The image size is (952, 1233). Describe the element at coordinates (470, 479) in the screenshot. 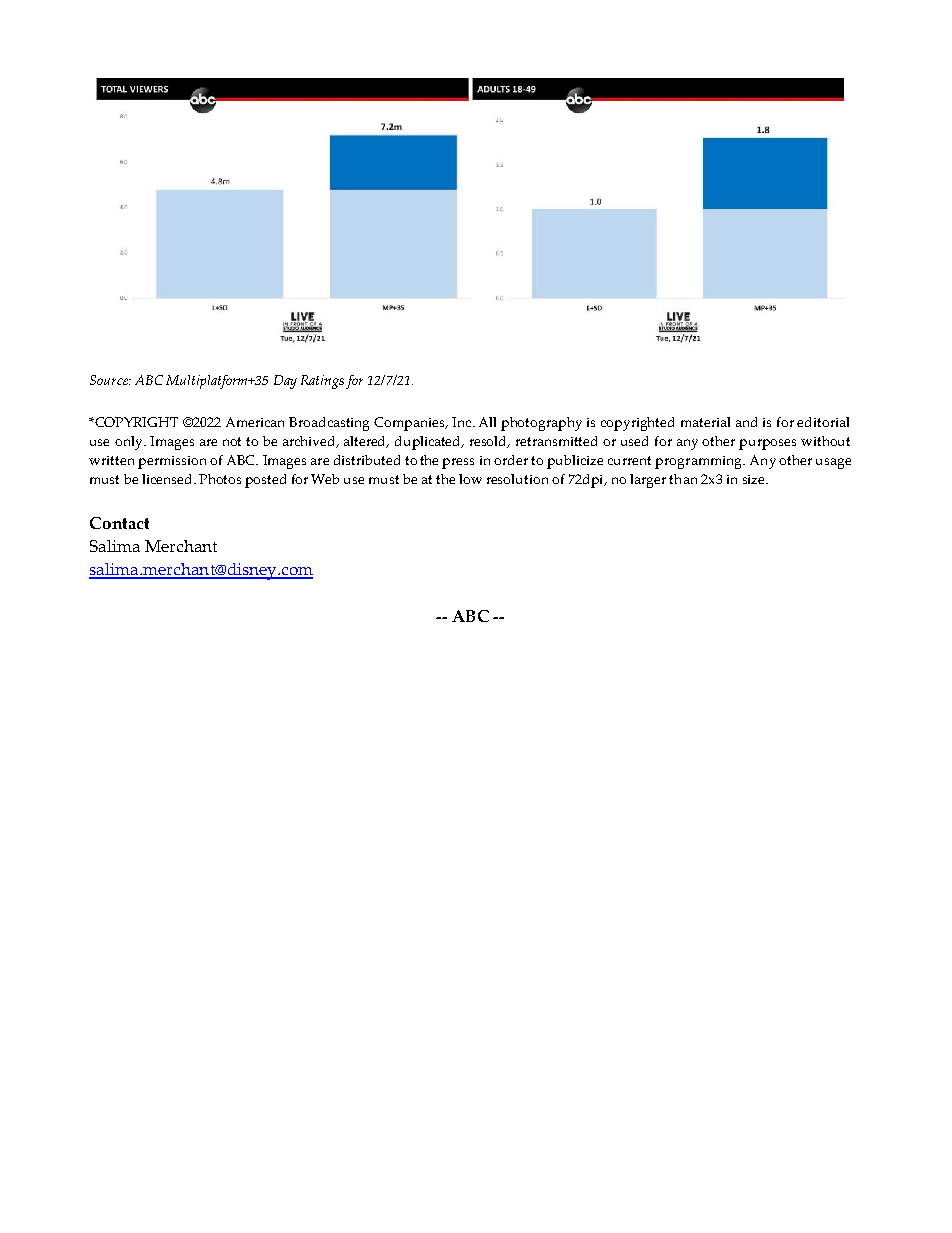

I see `low` at that location.
